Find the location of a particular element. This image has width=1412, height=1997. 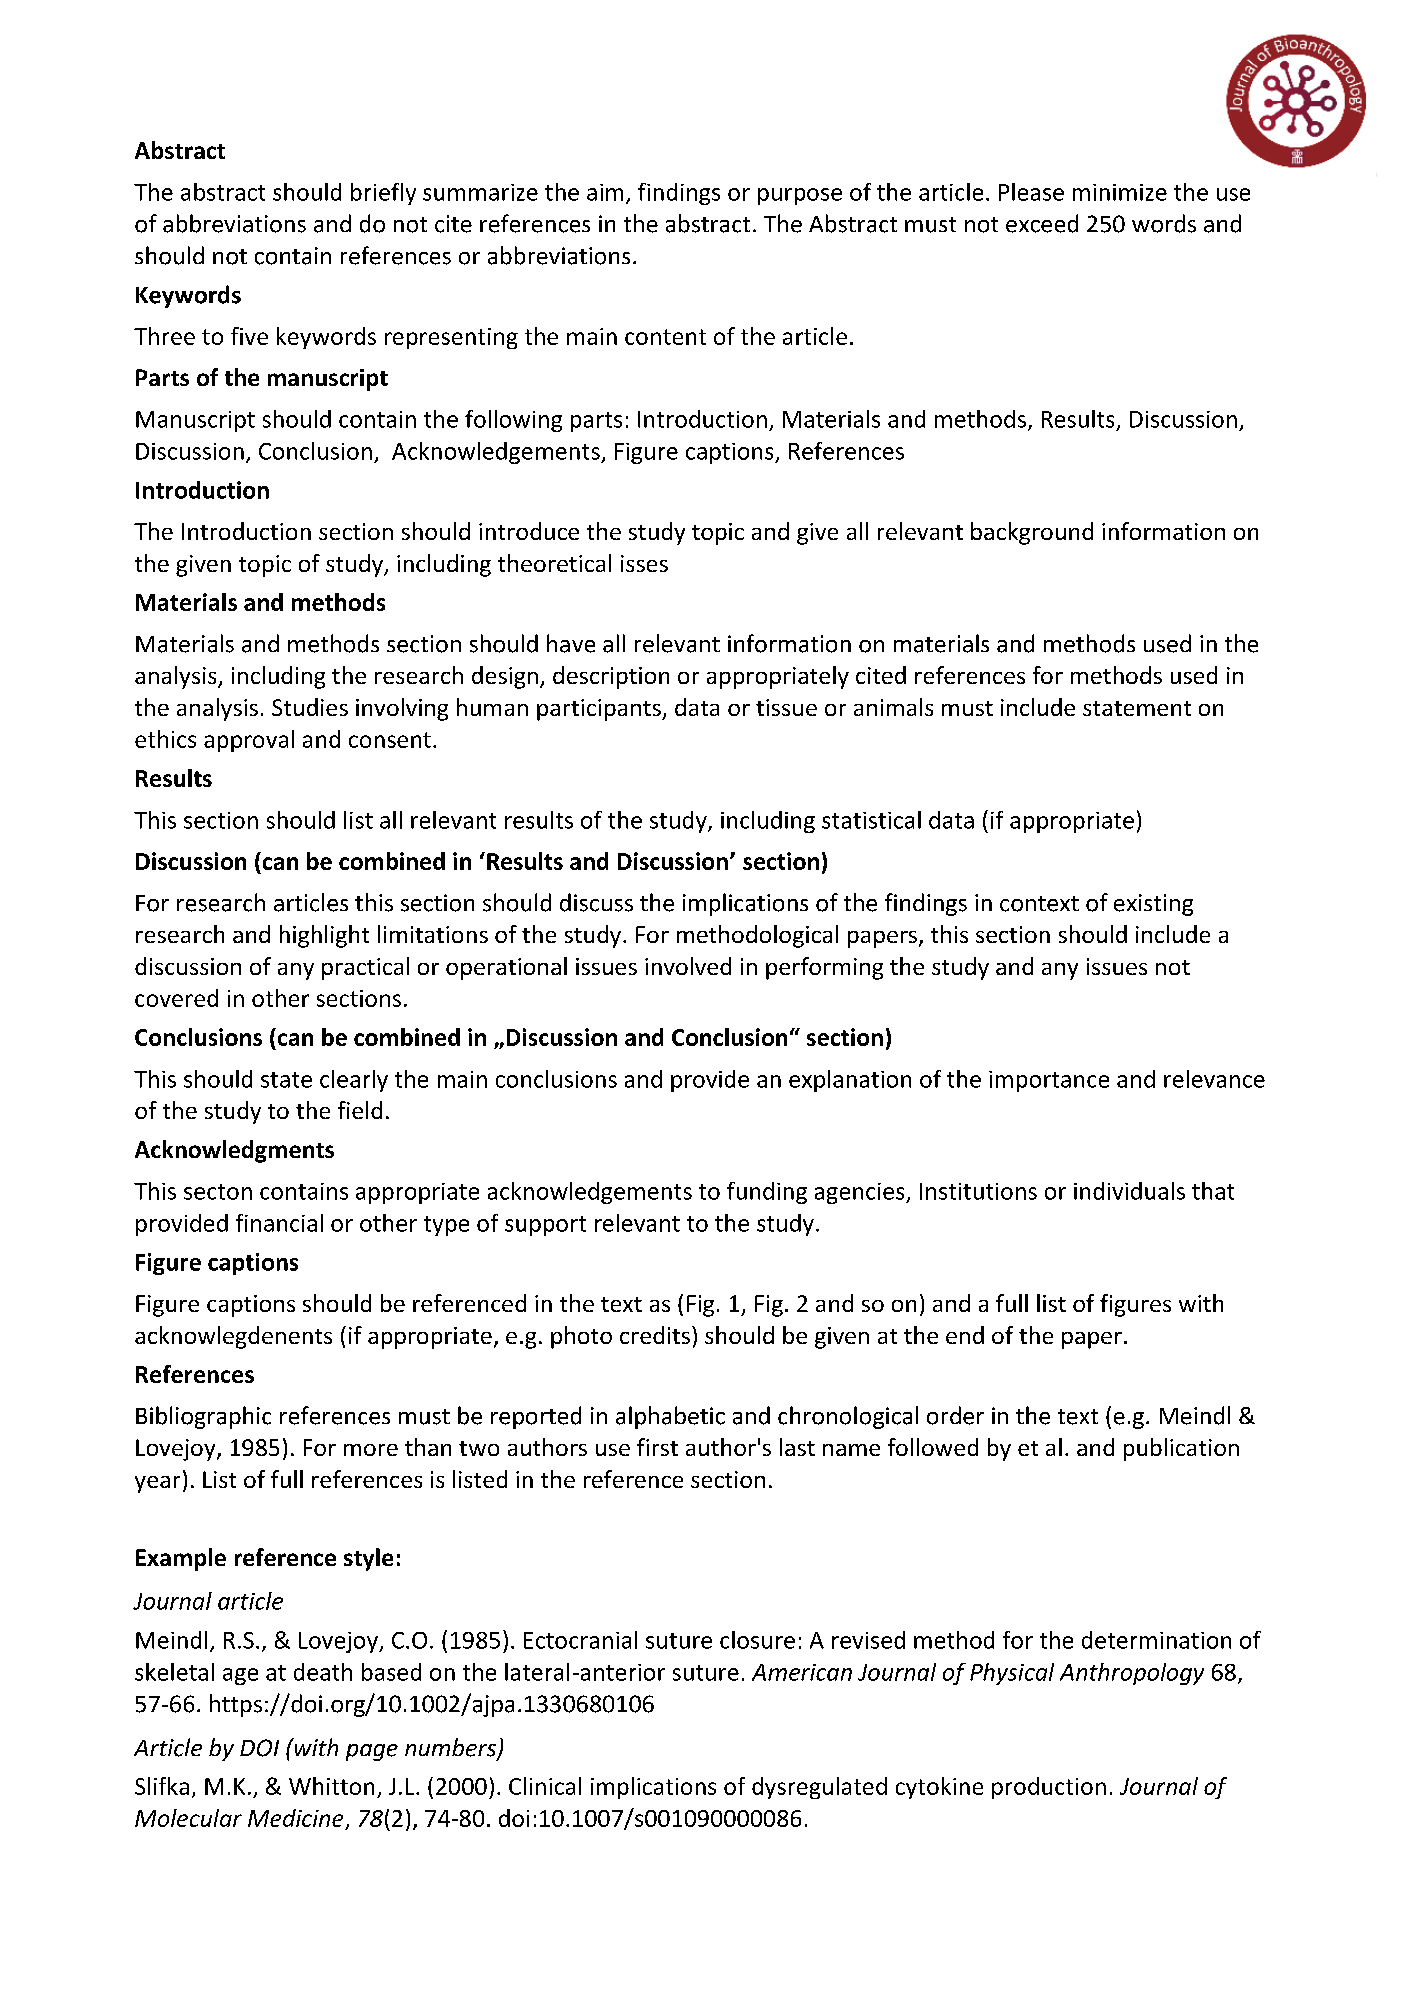

approval is located at coordinates (249, 741).
